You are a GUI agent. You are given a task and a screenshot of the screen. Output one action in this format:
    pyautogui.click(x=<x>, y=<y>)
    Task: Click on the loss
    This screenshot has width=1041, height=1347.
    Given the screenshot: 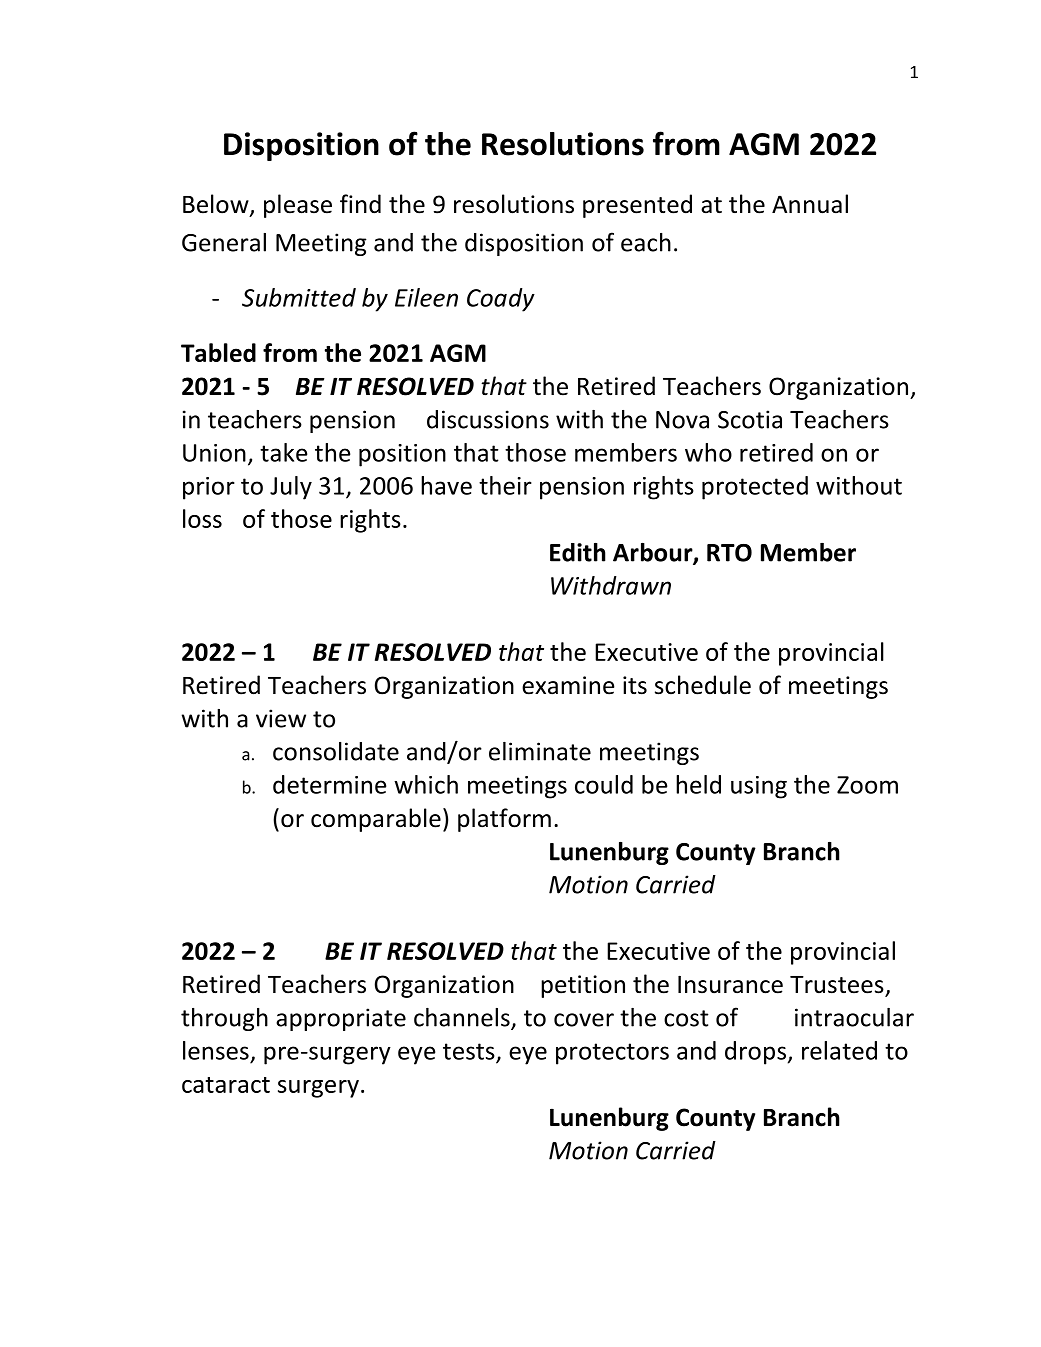 What is the action you would take?
    pyautogui.click(x=202, y=518)
